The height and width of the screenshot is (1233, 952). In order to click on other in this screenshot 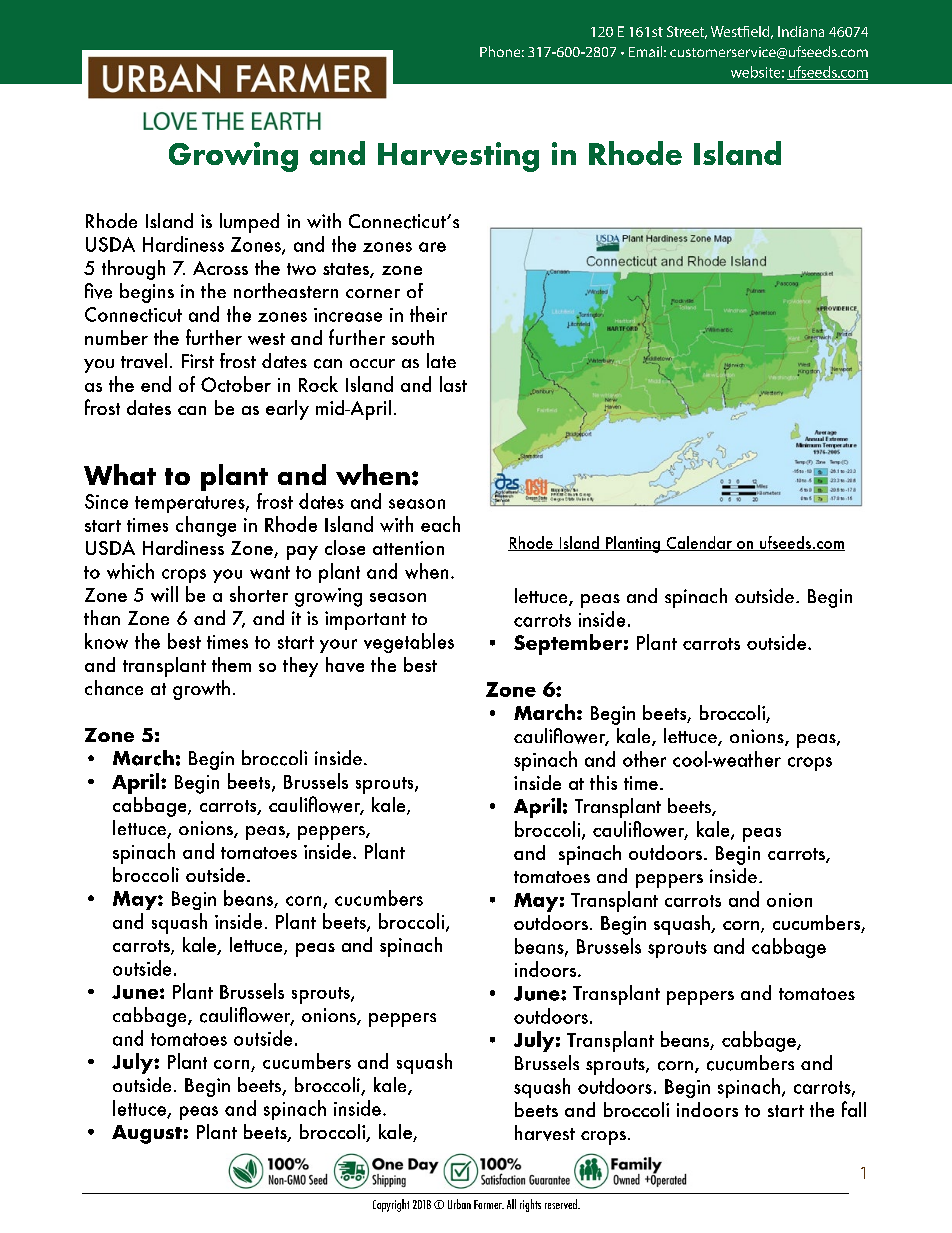, I will do `click(644, 759)`.
